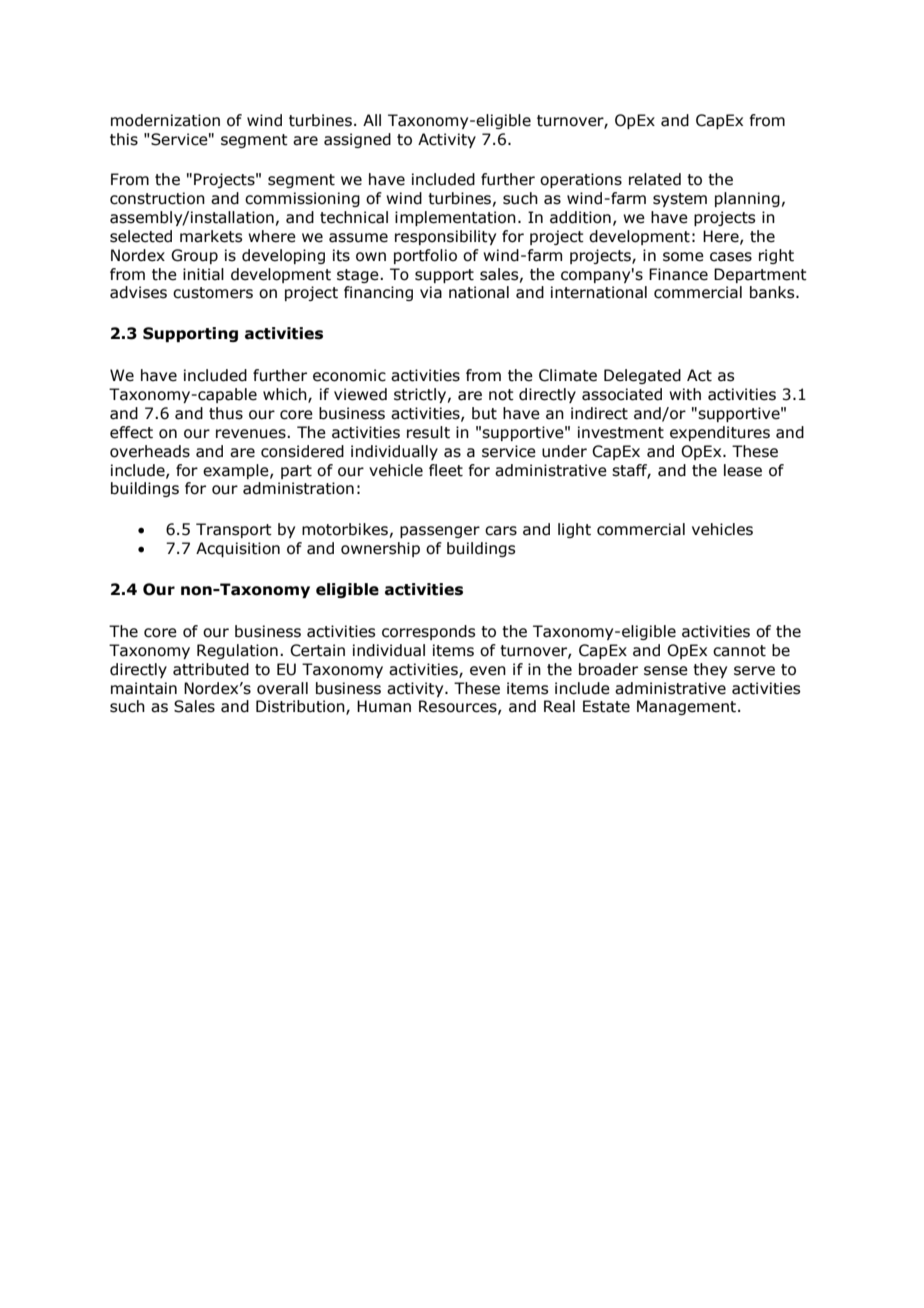 This page has width=924, height=1308. What do you see at coordinates (655, 179) in the page?
I see `related` at bounding box center [655, 179].
